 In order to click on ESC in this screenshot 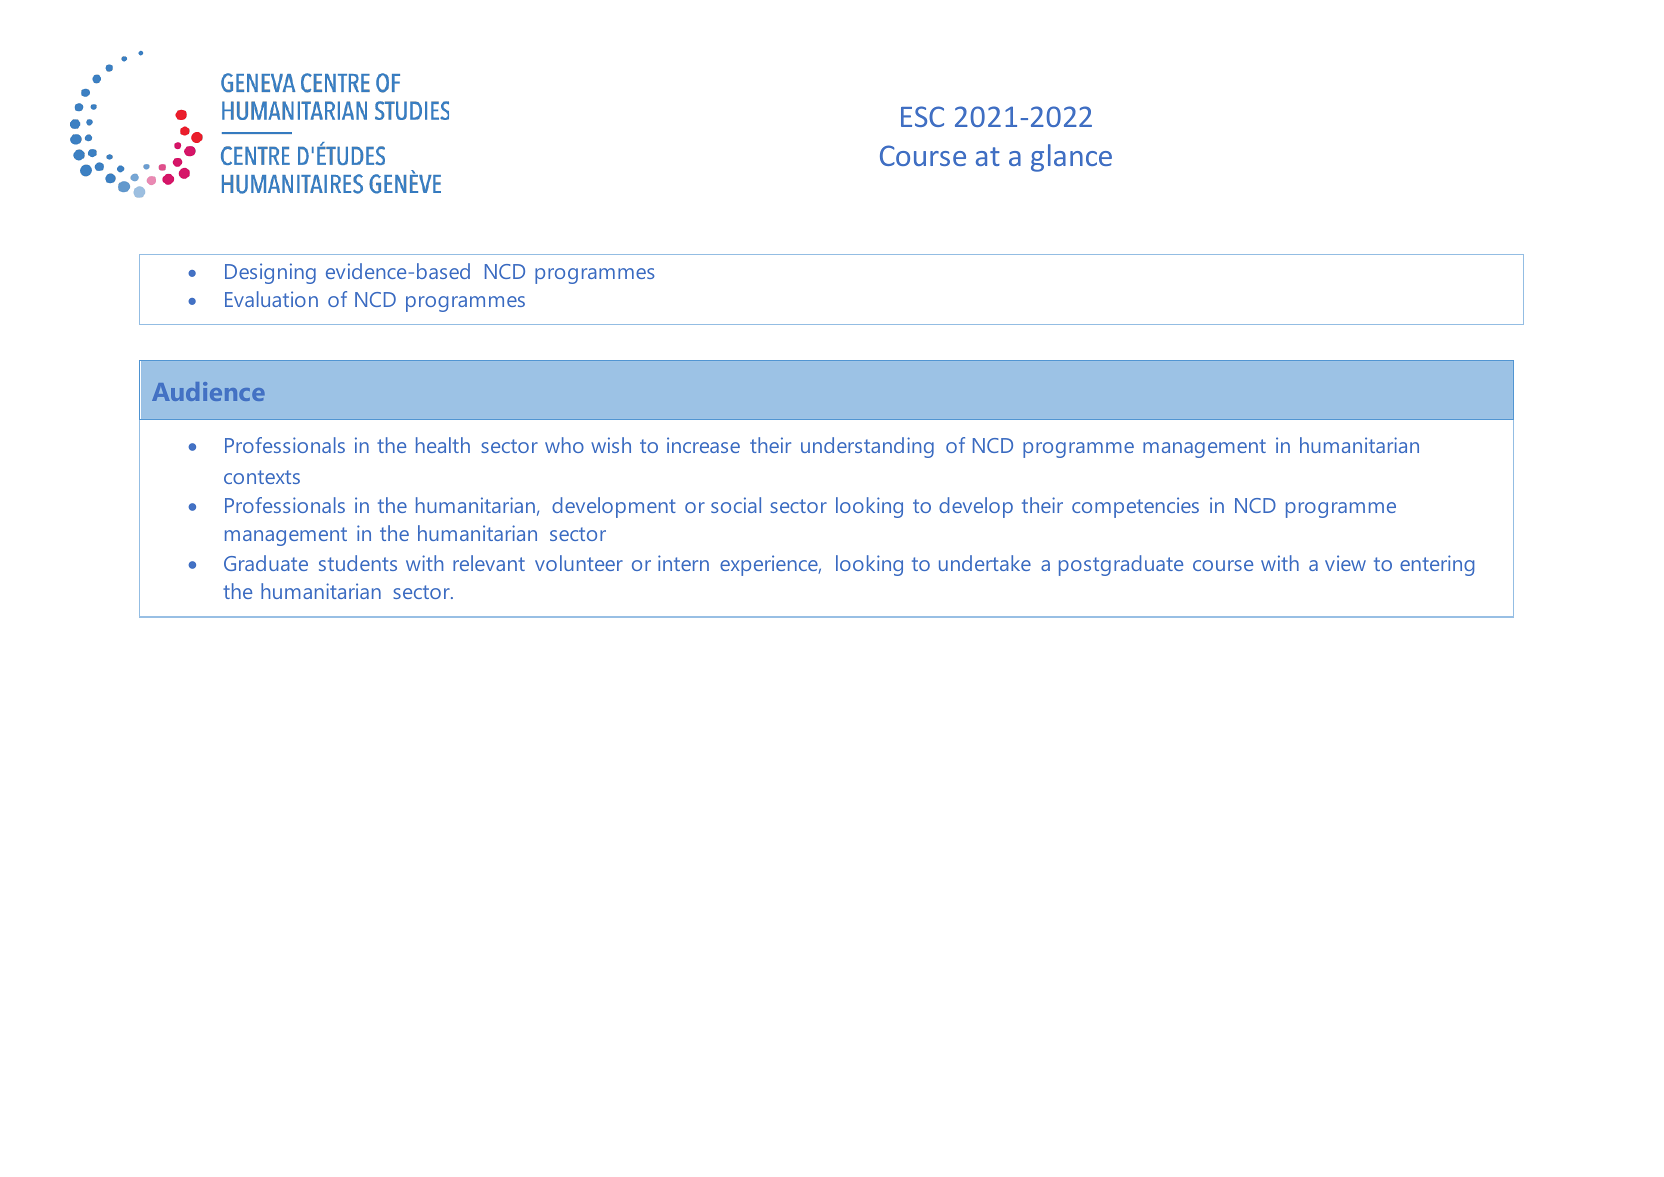, I will do `click(922, 116)`.
